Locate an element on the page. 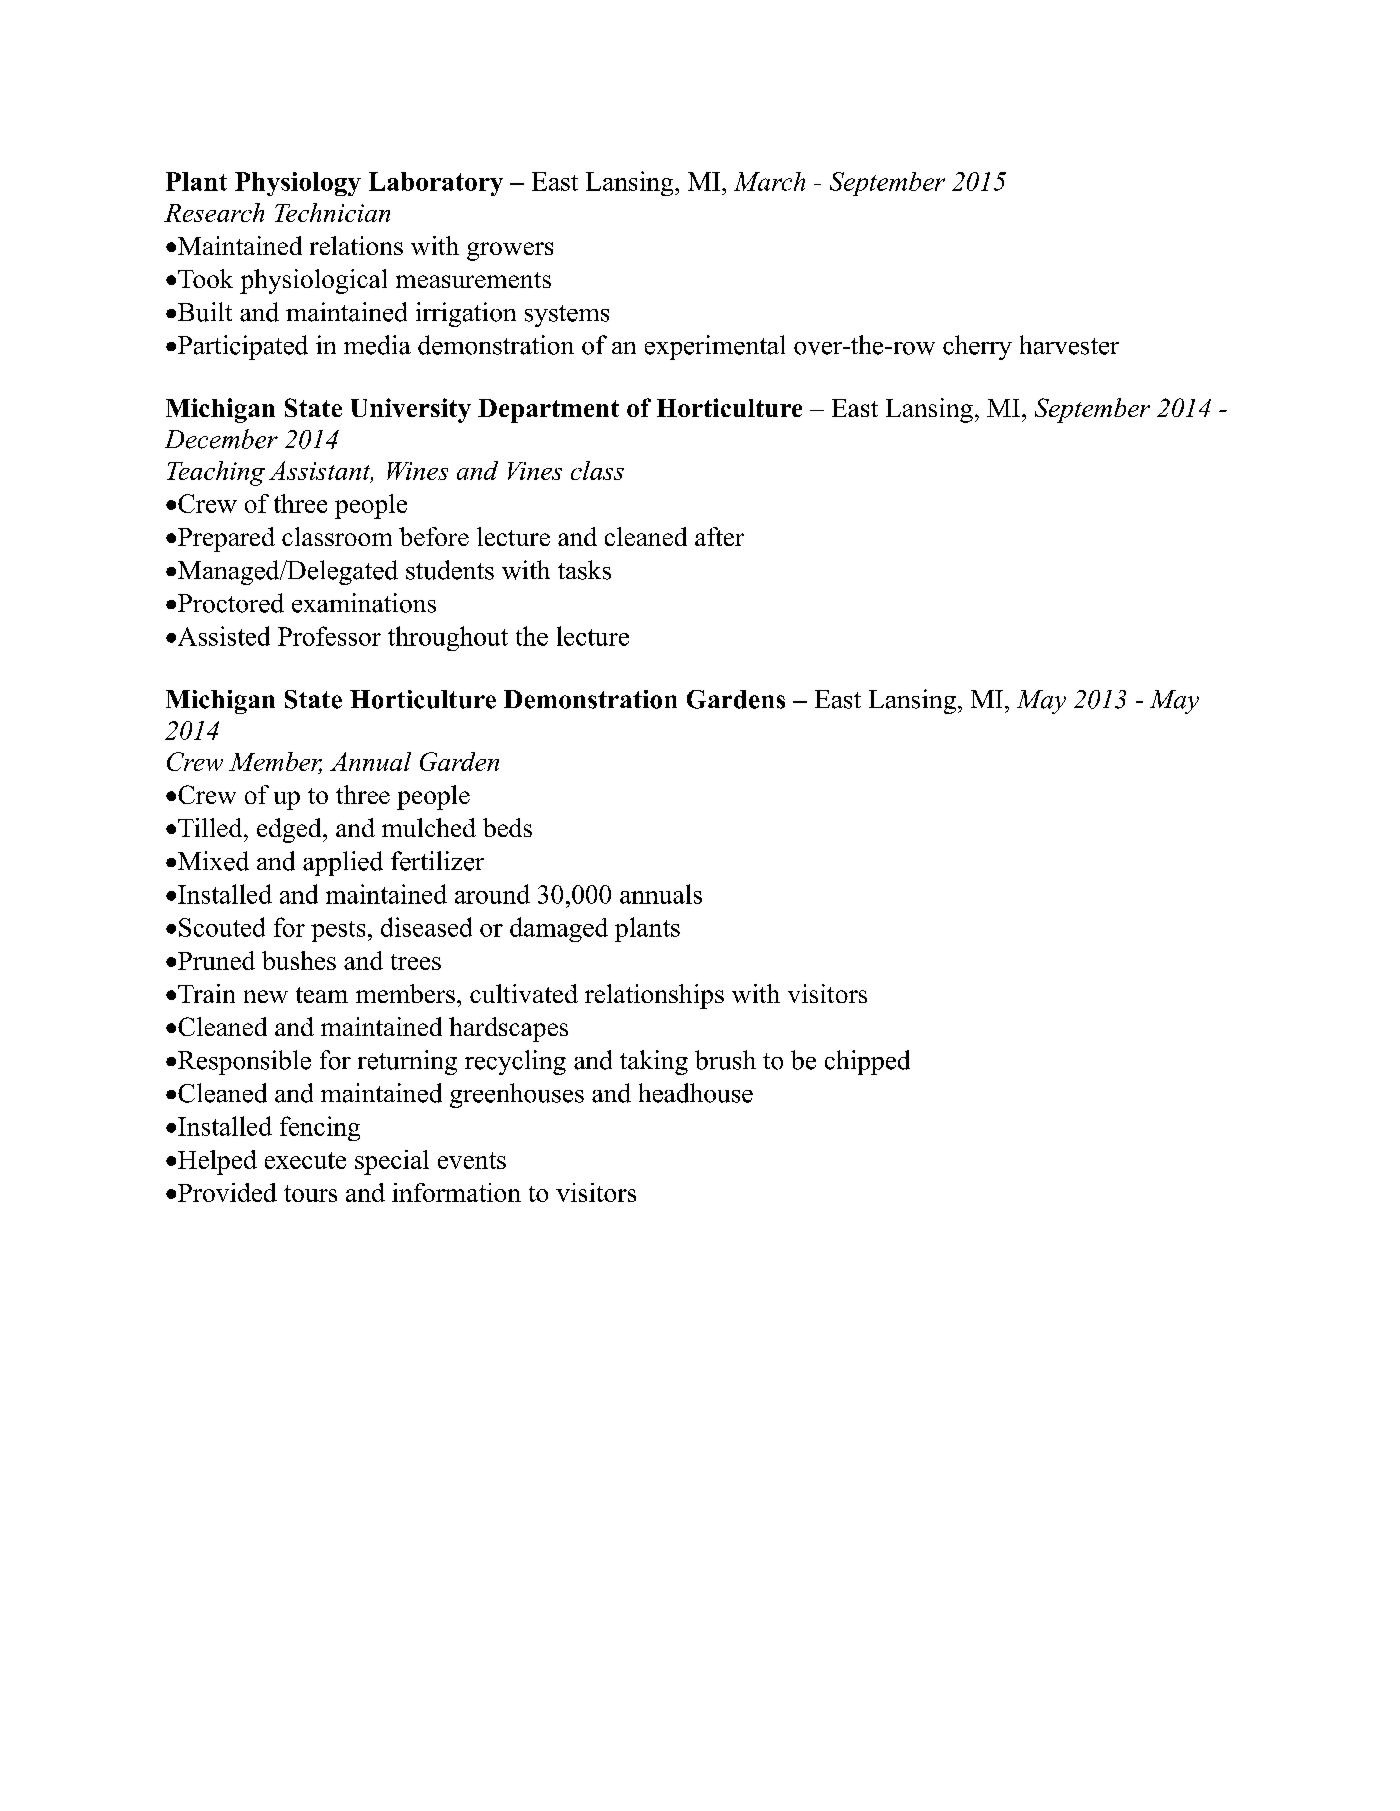  beds is located at coordinates (507, 827).
